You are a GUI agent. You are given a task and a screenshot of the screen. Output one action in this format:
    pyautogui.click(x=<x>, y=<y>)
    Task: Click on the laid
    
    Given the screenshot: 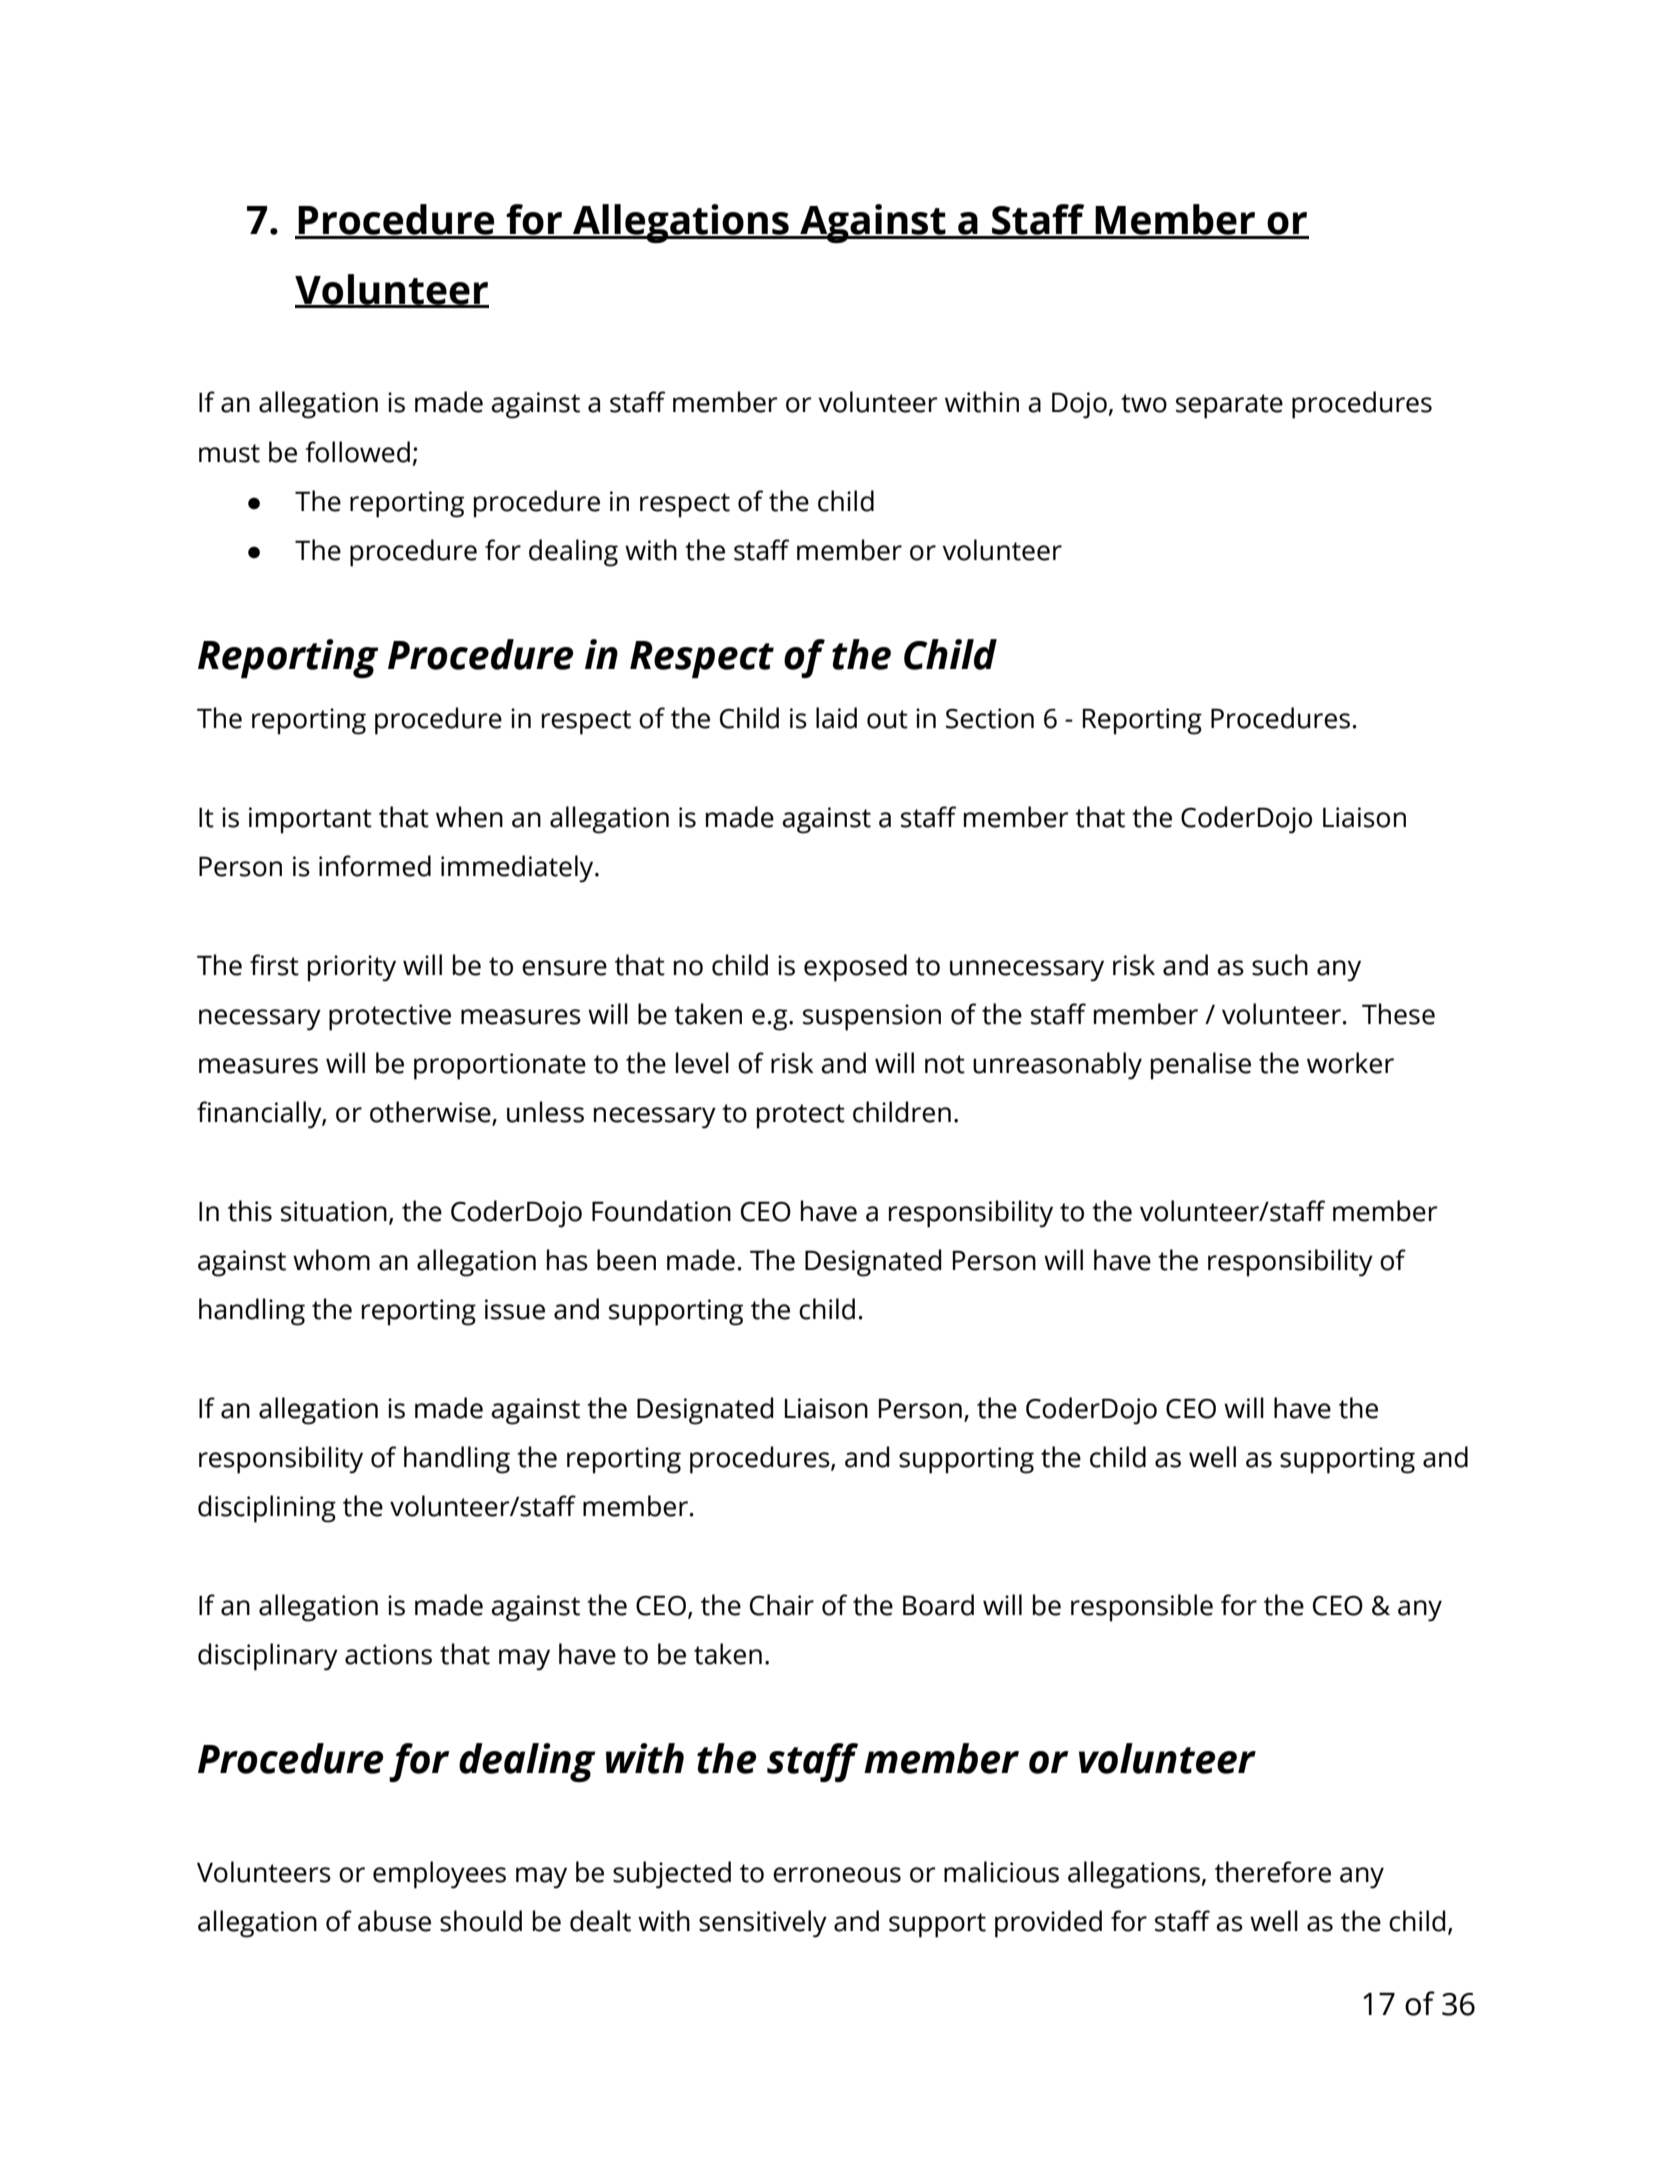 What is the action you would take?
    pyautogui.click(x=836, y=718)
